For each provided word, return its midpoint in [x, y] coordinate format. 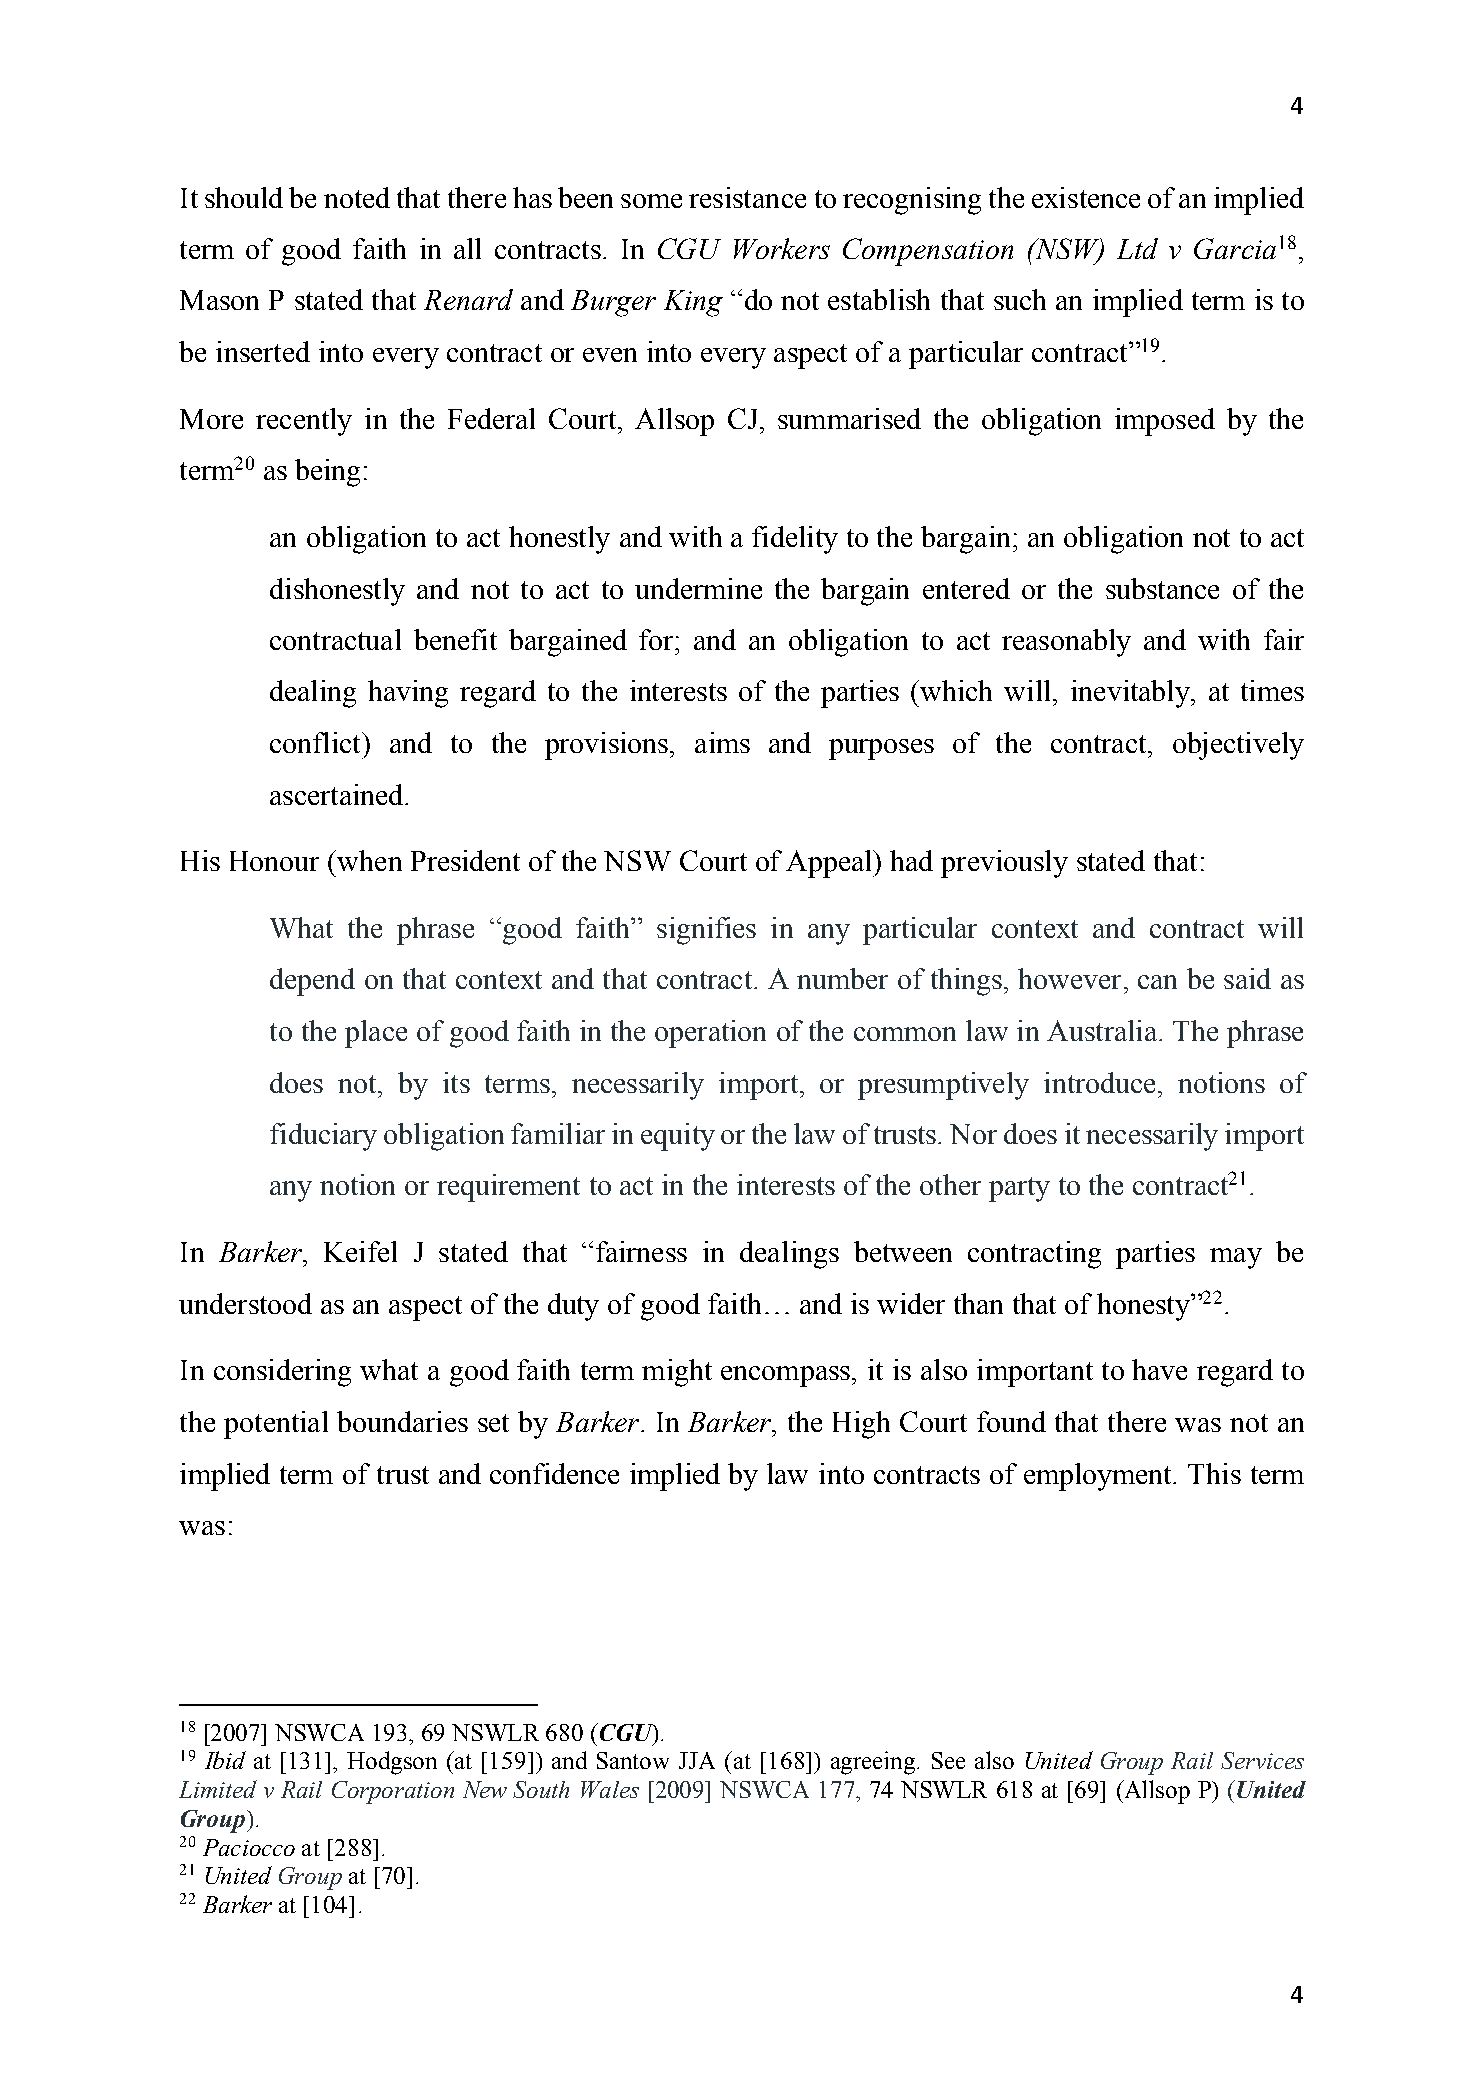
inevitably [1131, 694]
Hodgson [392, 1763]
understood [245, 1303]
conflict [316, 742]
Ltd [1137, 248]
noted [357, 197]
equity [678, 1137]
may [1236, 1258]
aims [722, 742]
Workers [782, 248]
